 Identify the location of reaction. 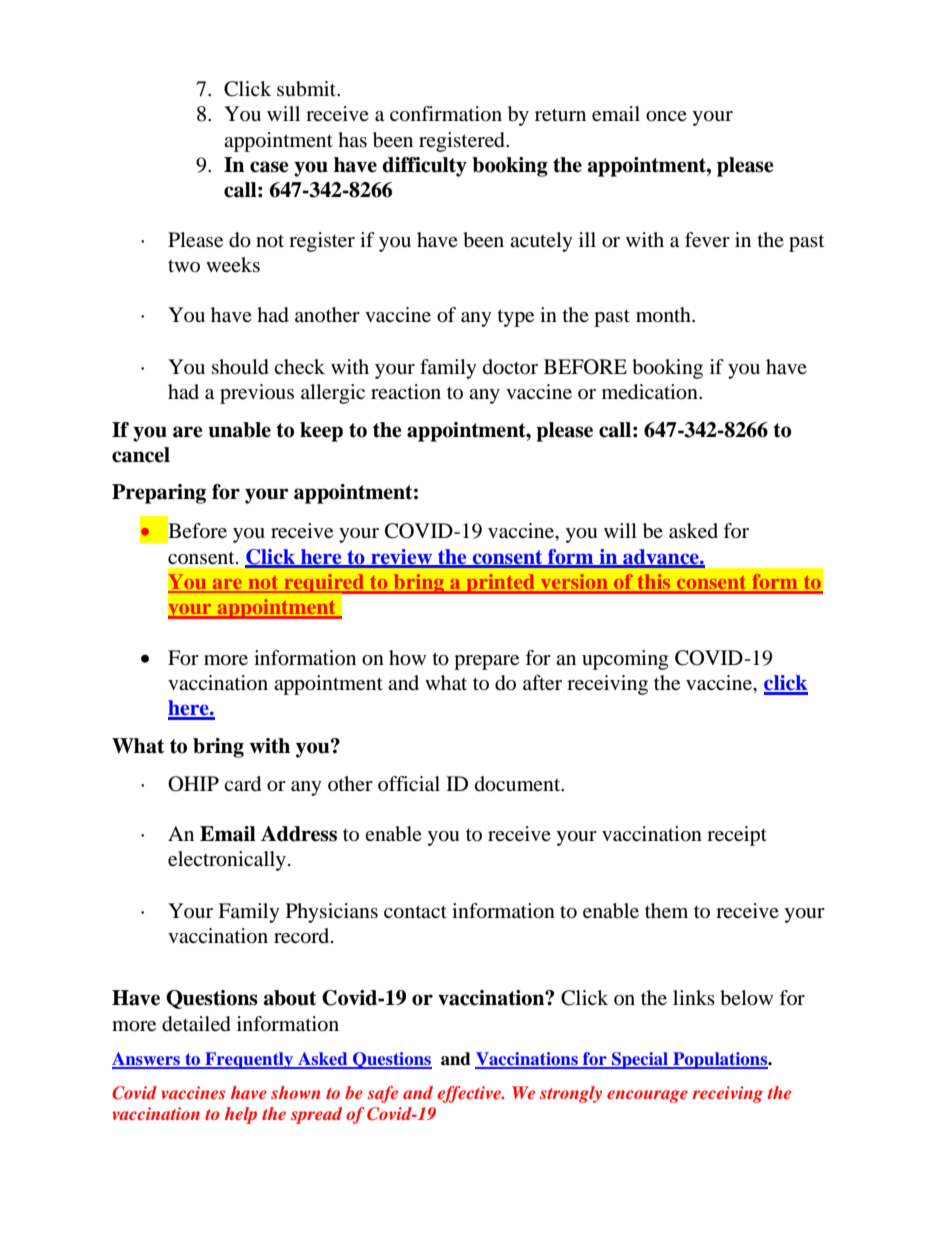
(406, 392).
